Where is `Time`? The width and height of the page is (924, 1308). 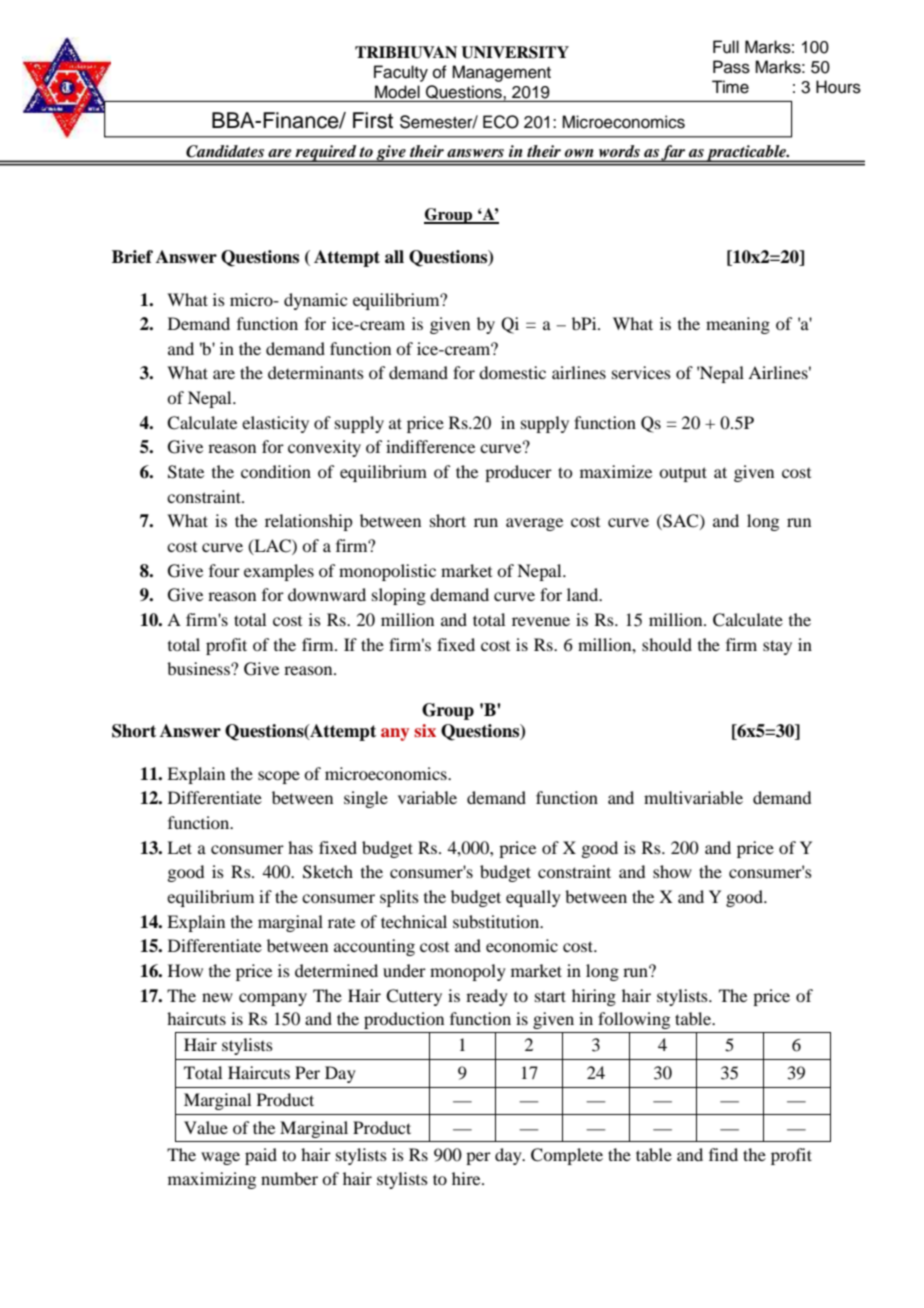
Time is located at coordinates (730, 87).
